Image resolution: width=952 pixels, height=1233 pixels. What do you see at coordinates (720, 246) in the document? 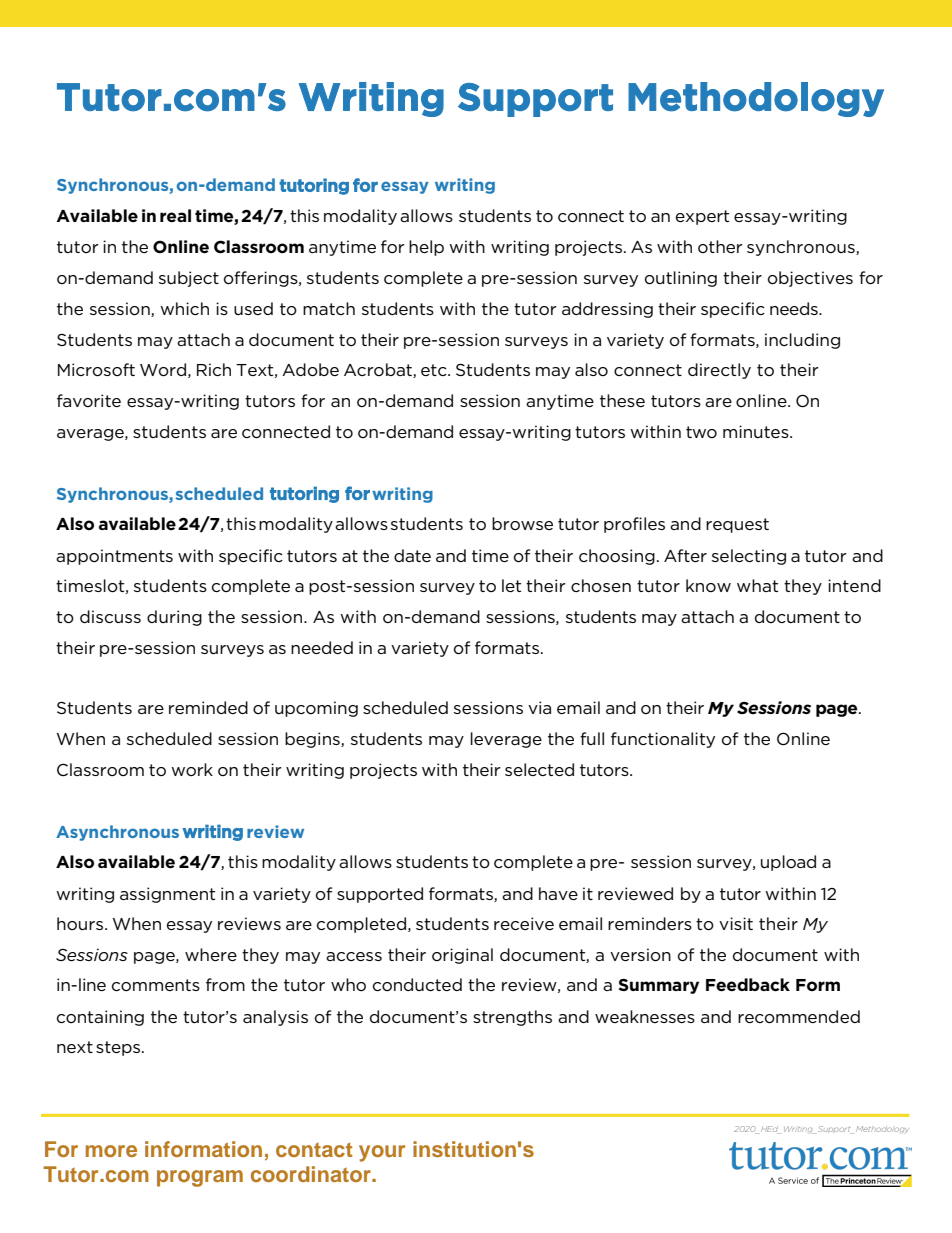
I see `other` at bounding box center [720, 246].
